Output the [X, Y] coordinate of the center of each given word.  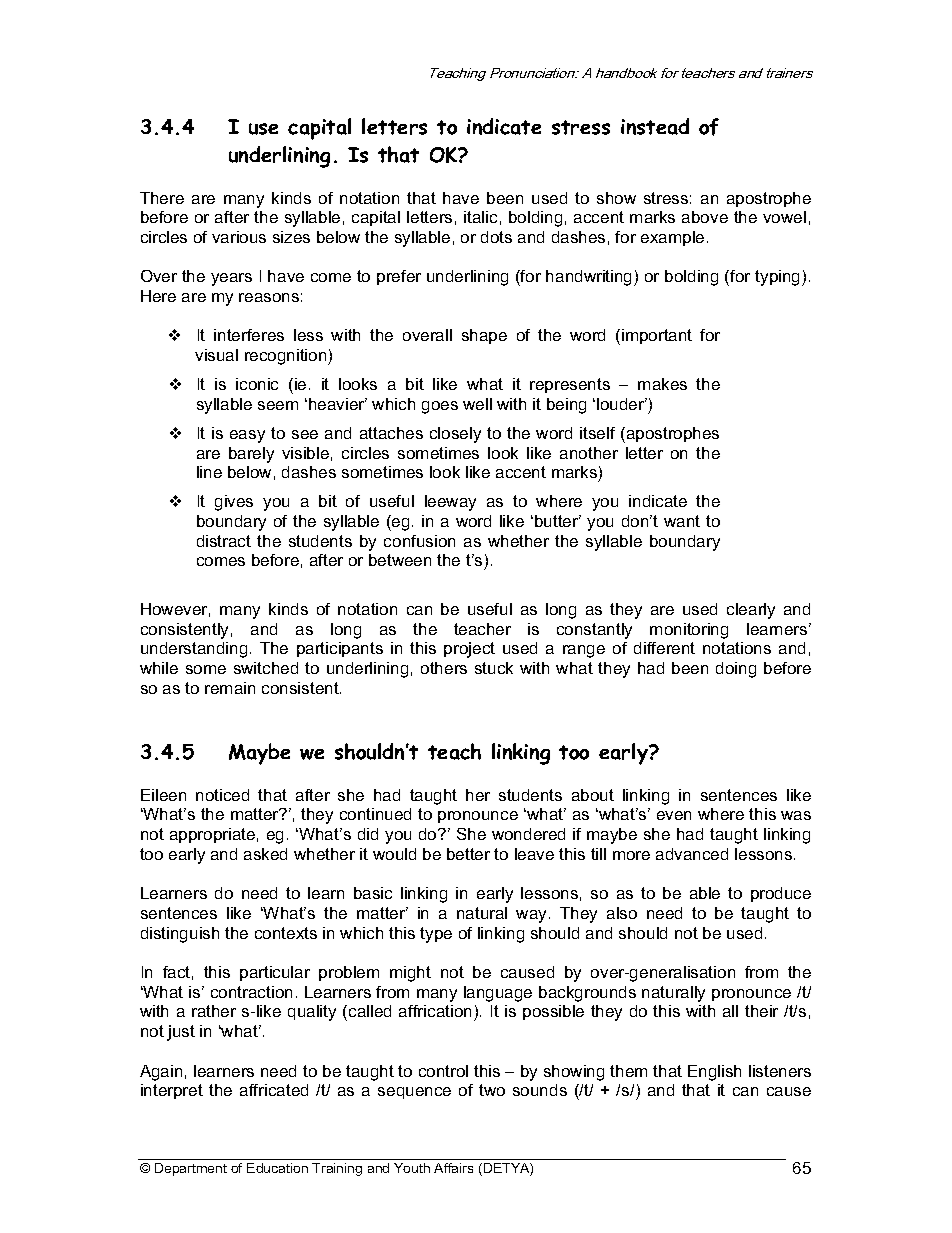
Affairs [453, 1168]
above [705, 217]
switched [266, 668]
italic [480, 217]
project [469, 650]
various [239, 237]
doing [736, 670]
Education [277, 1168]
